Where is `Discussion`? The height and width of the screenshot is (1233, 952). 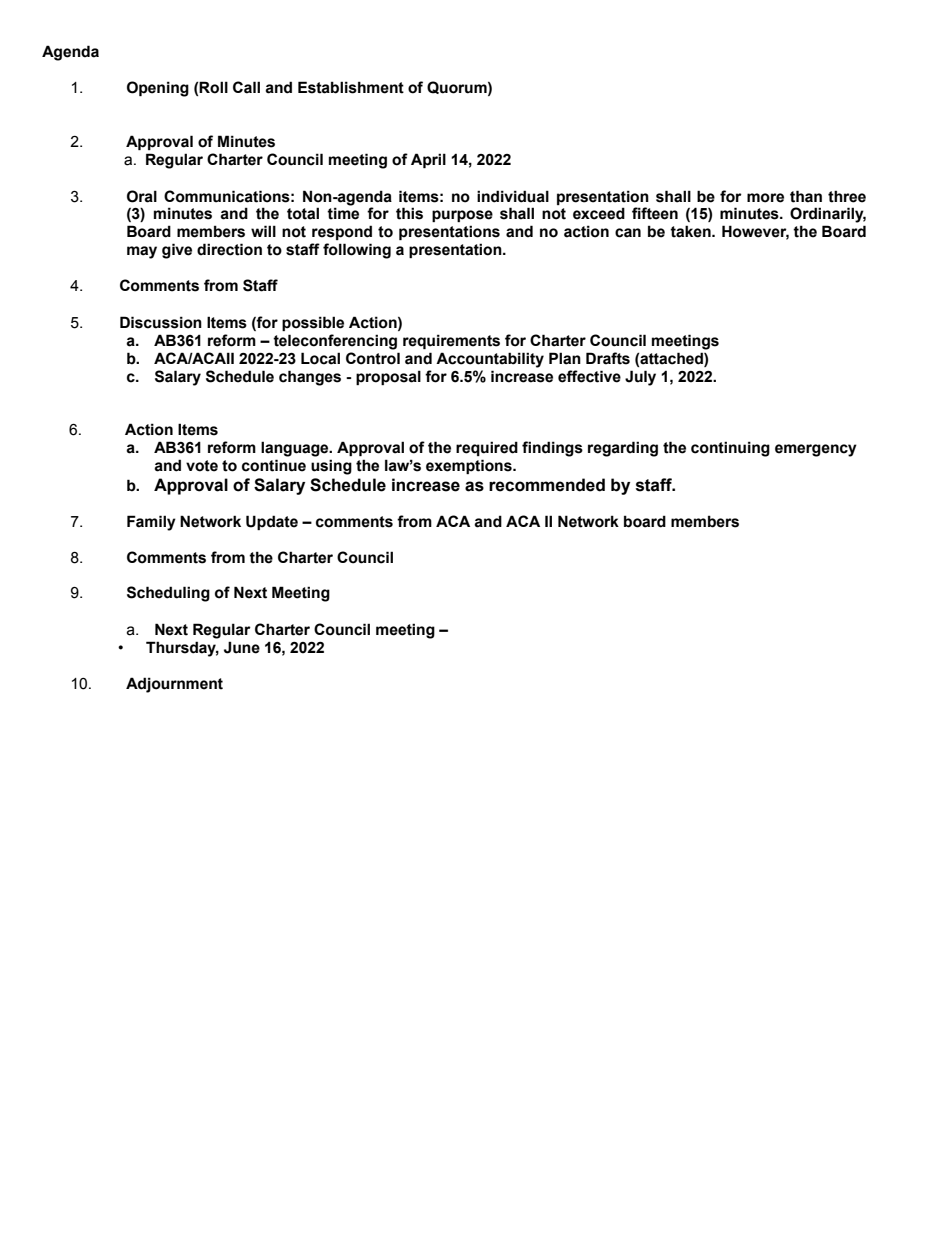
Discussion is located at coordinates (161, 322).
